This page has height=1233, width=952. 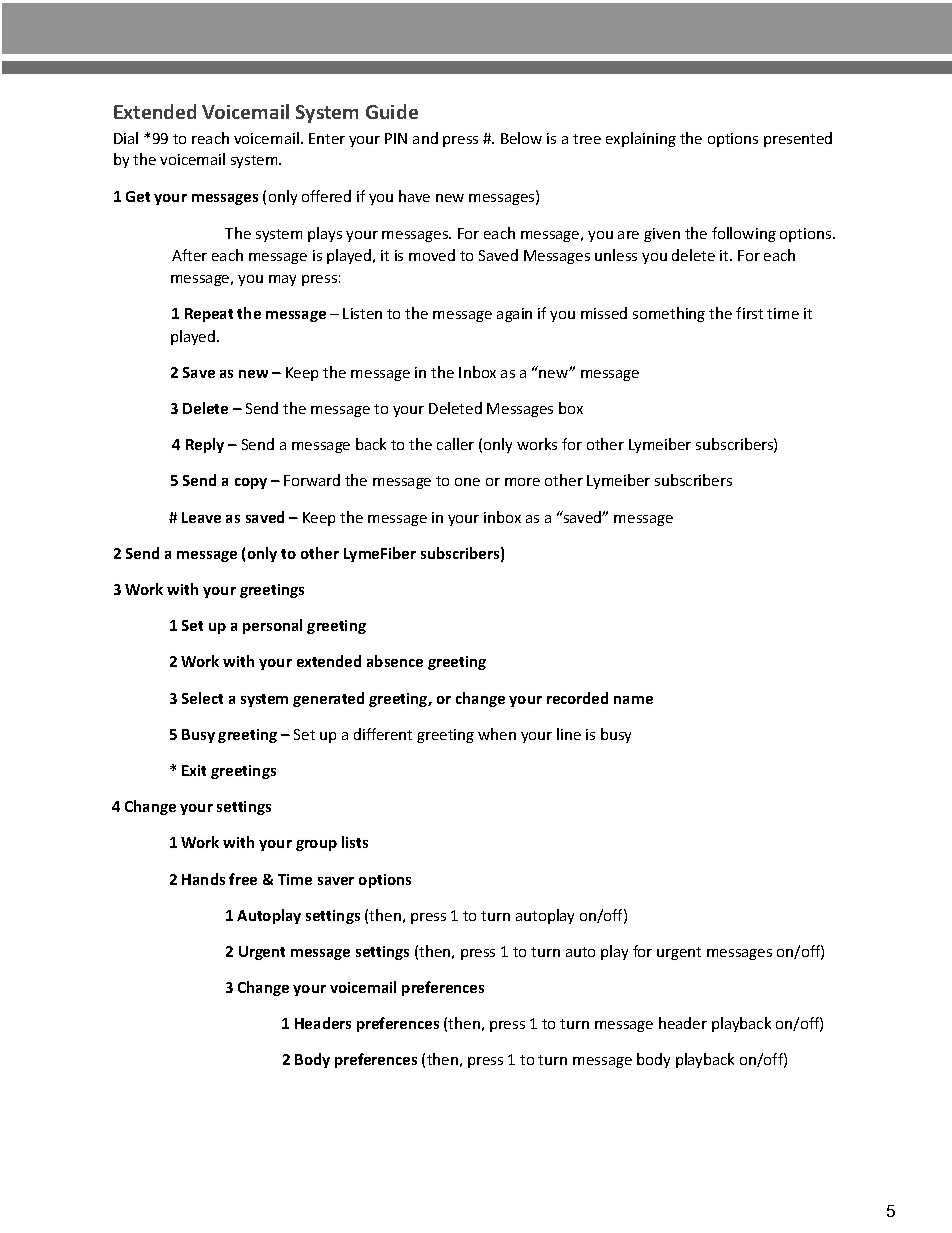 I want to click on Below, so click(x=521, y=138).
